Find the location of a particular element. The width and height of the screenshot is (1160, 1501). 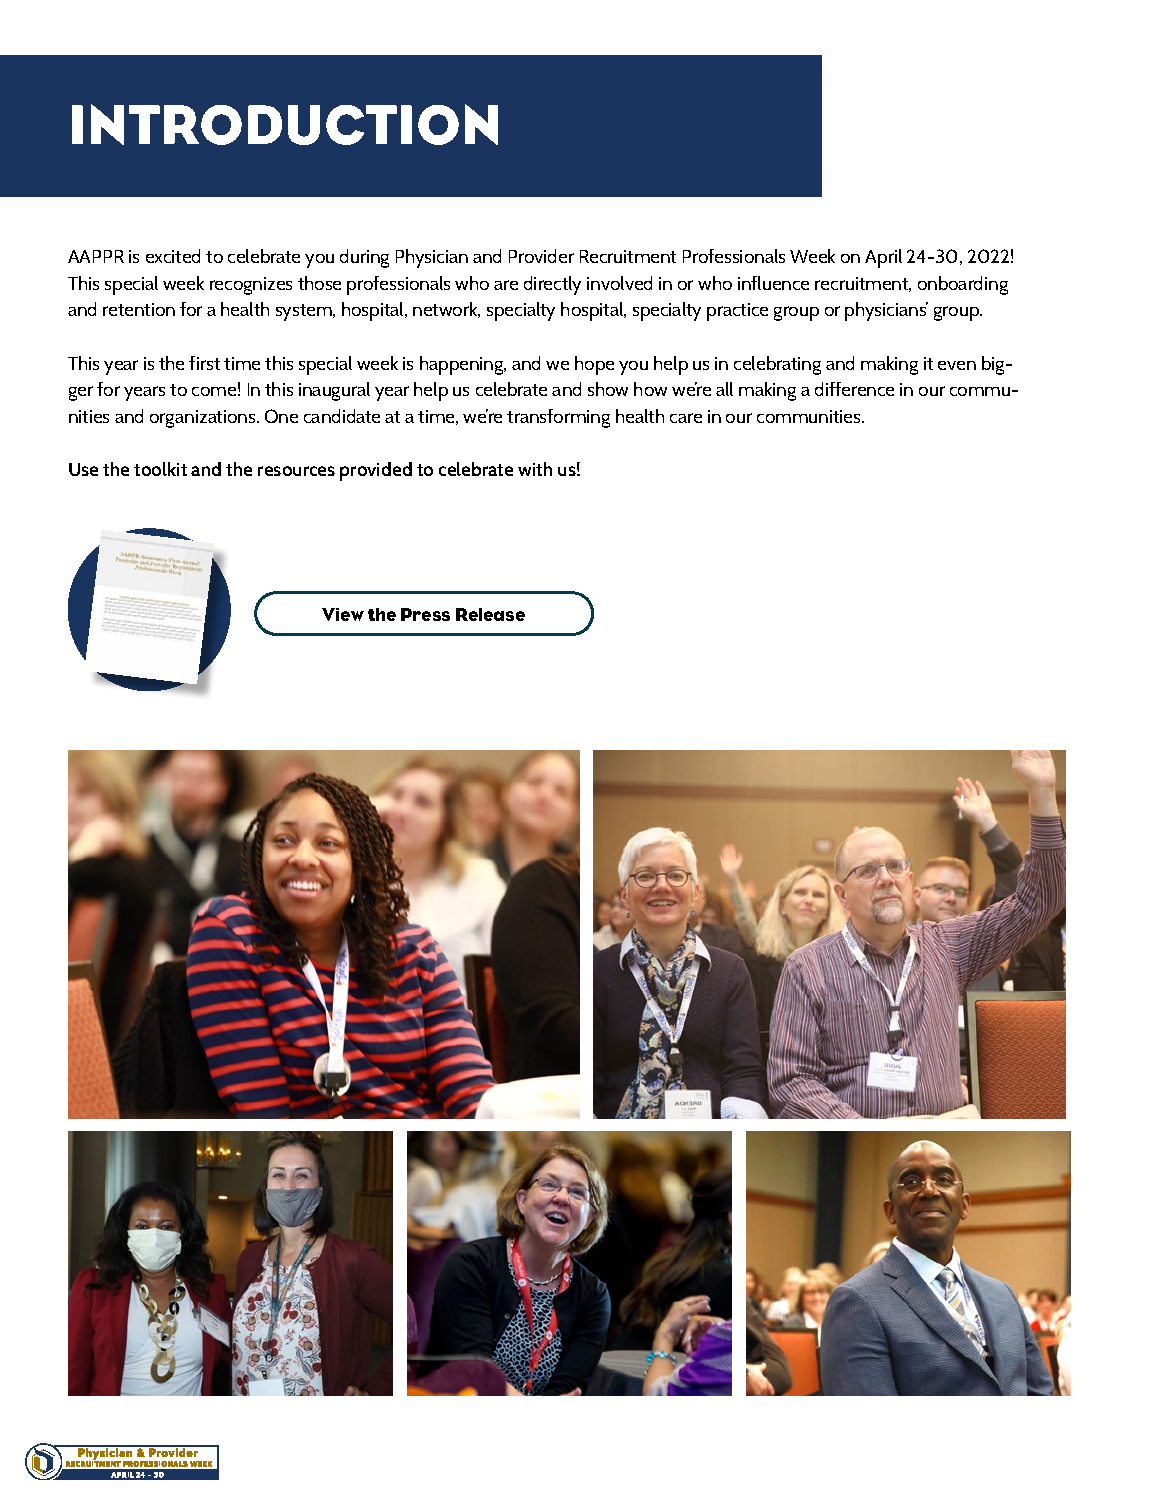

care is located at coordinates (686, 418).
